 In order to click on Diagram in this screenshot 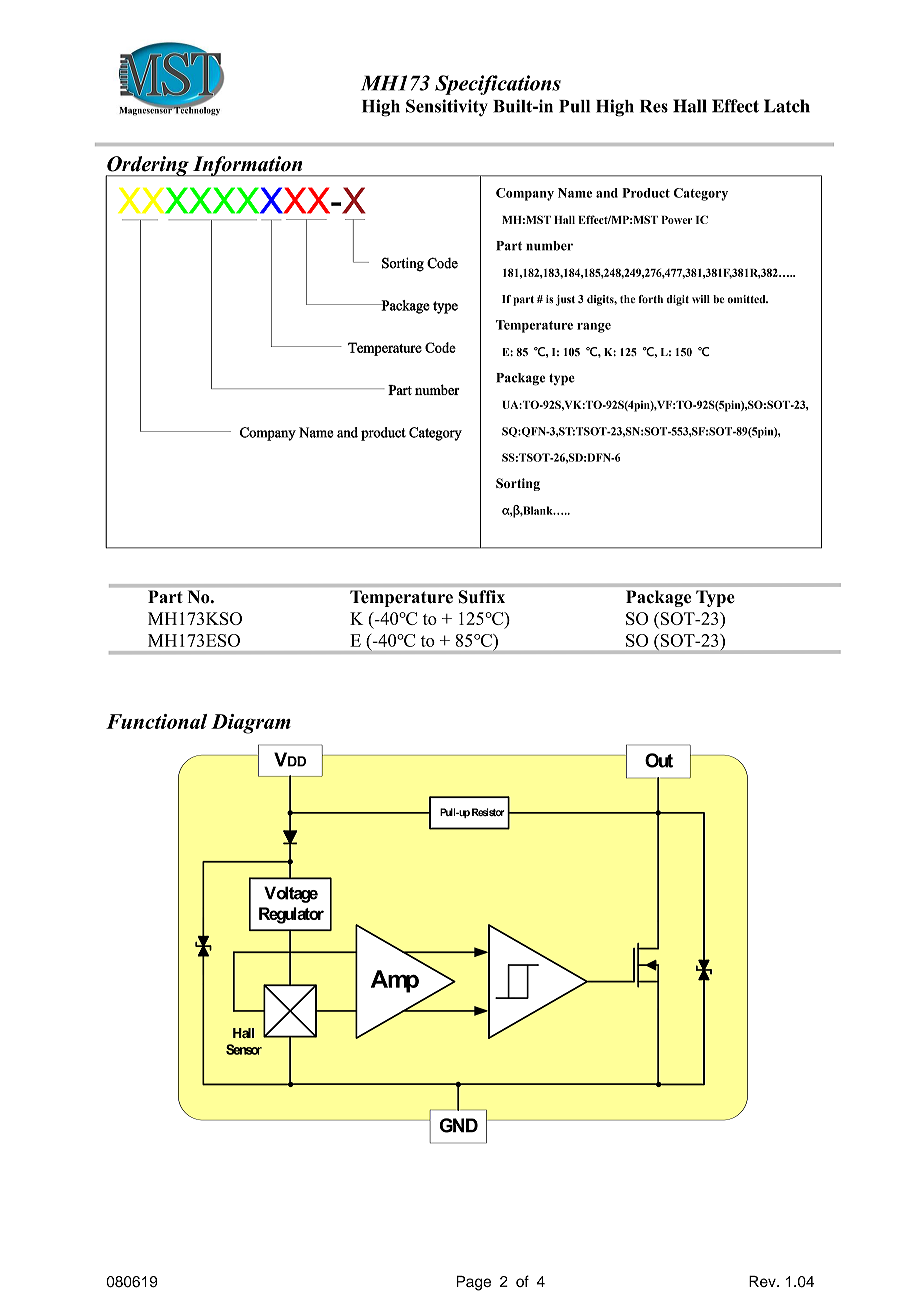, I will do `click(251, 724)`.
